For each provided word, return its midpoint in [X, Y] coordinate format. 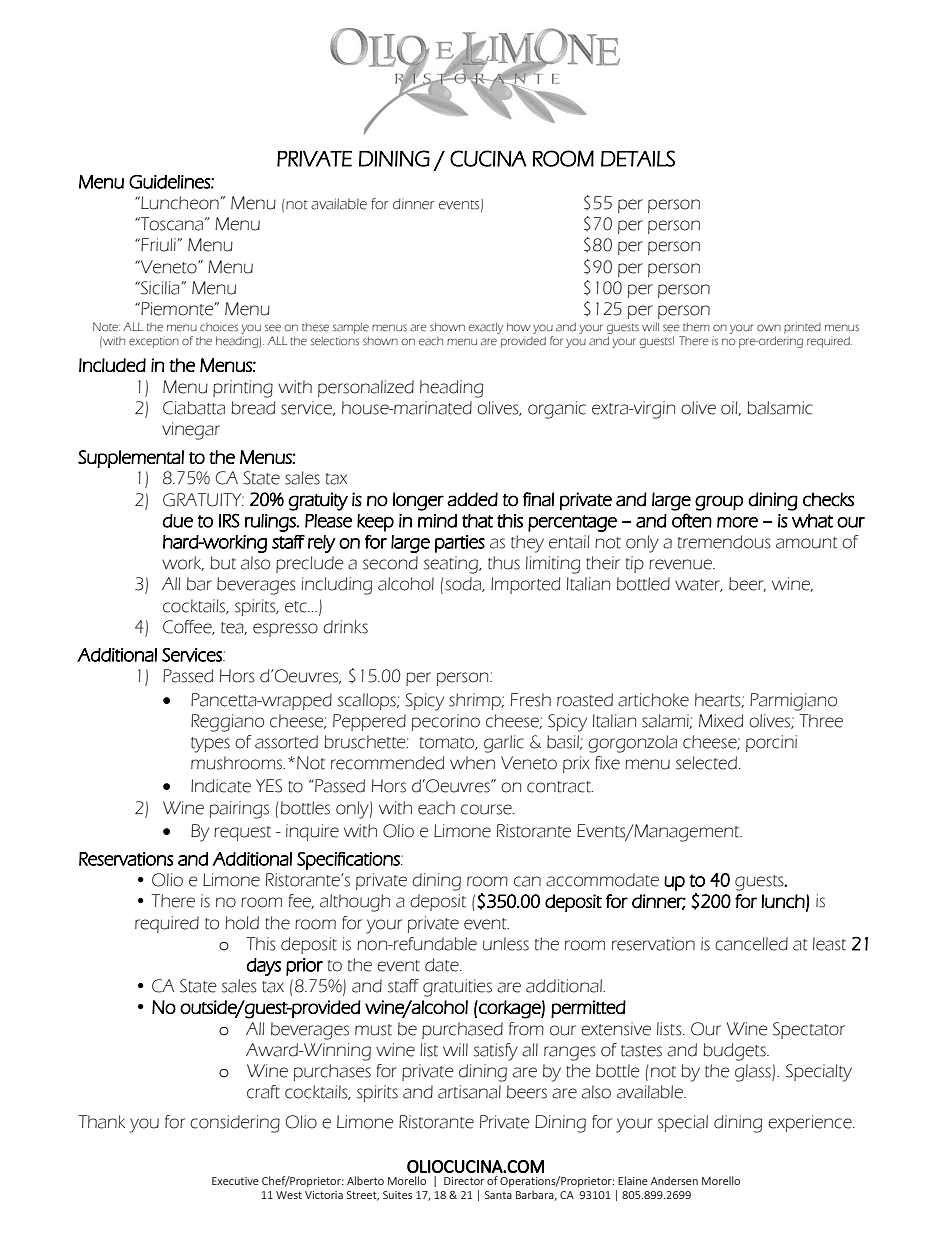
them [696, 327]
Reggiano [227, 723]
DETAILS [638, 158]
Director [464, 1181]
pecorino [446, 722]
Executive [235, 1181]
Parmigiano [793, 702]
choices [219, 327]
